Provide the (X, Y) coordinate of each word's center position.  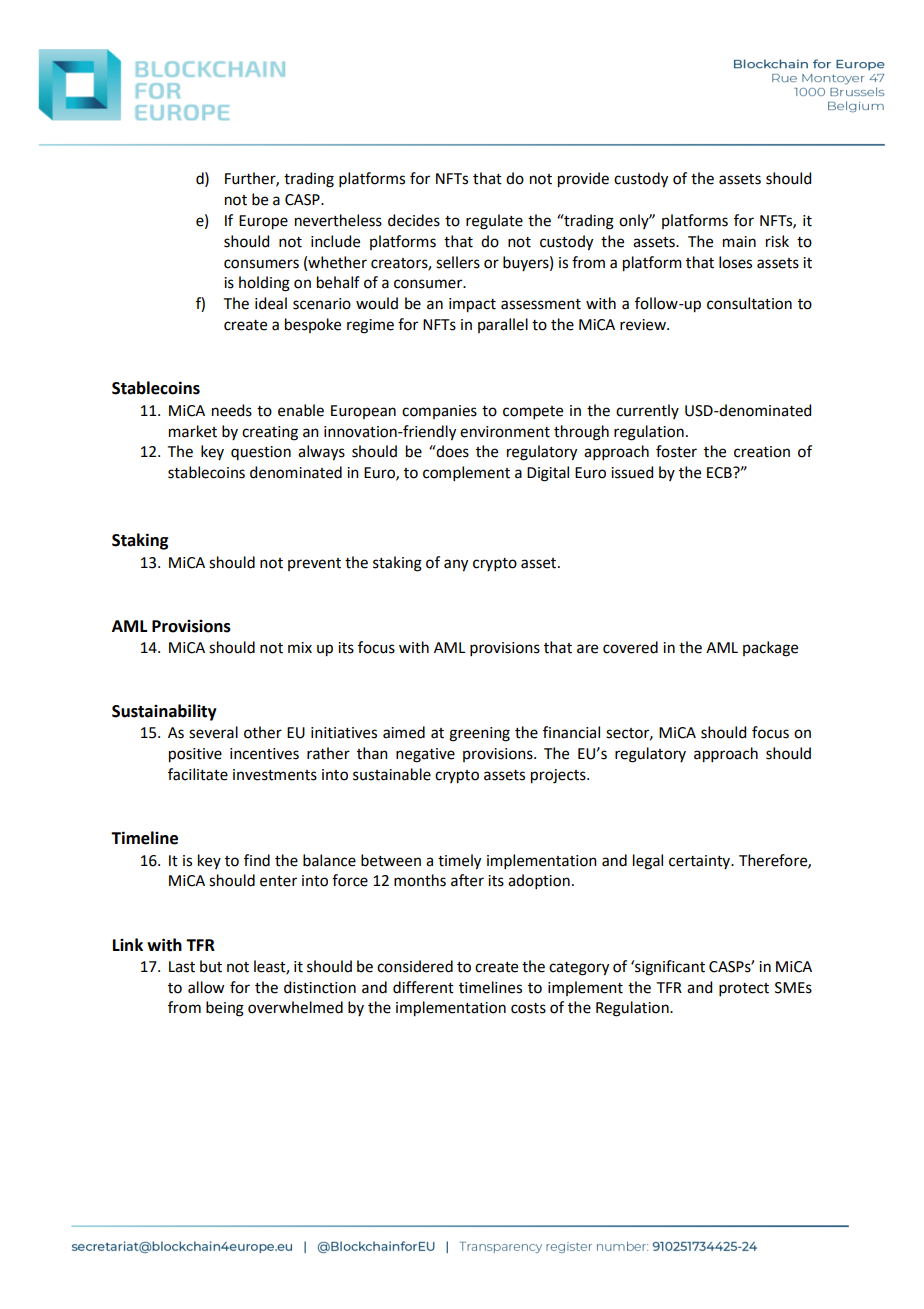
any (456, 565)
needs (232, 410)
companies (439, 412)
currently (647, 411)
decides (414, 220)
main (739, 242)
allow (206, 987)
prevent (314, 564)
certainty (701, 862)
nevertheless (338, 220)
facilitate (198, 774)
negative (425, 755)
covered (630, 647)
